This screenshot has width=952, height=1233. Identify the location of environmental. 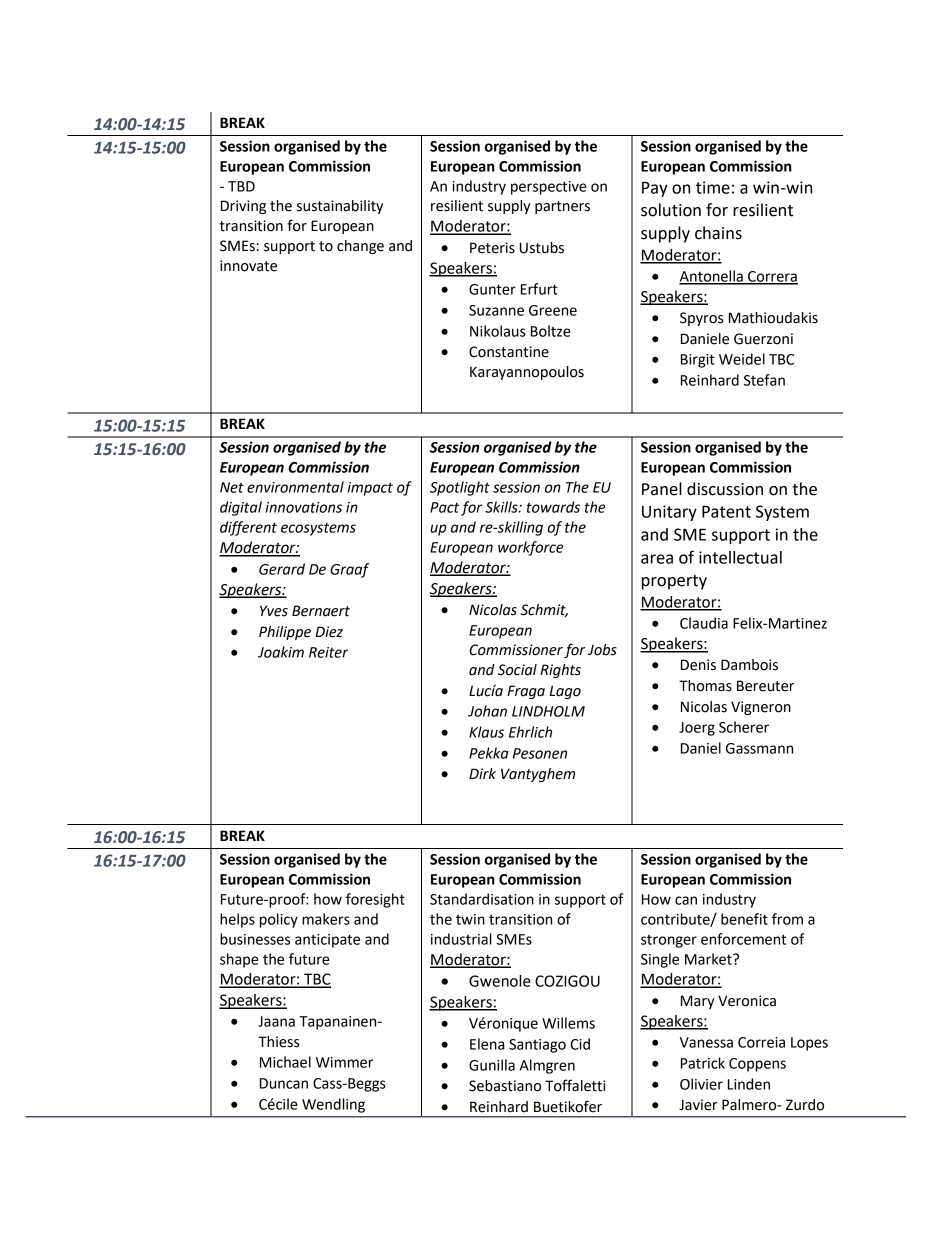
(295, 487).
